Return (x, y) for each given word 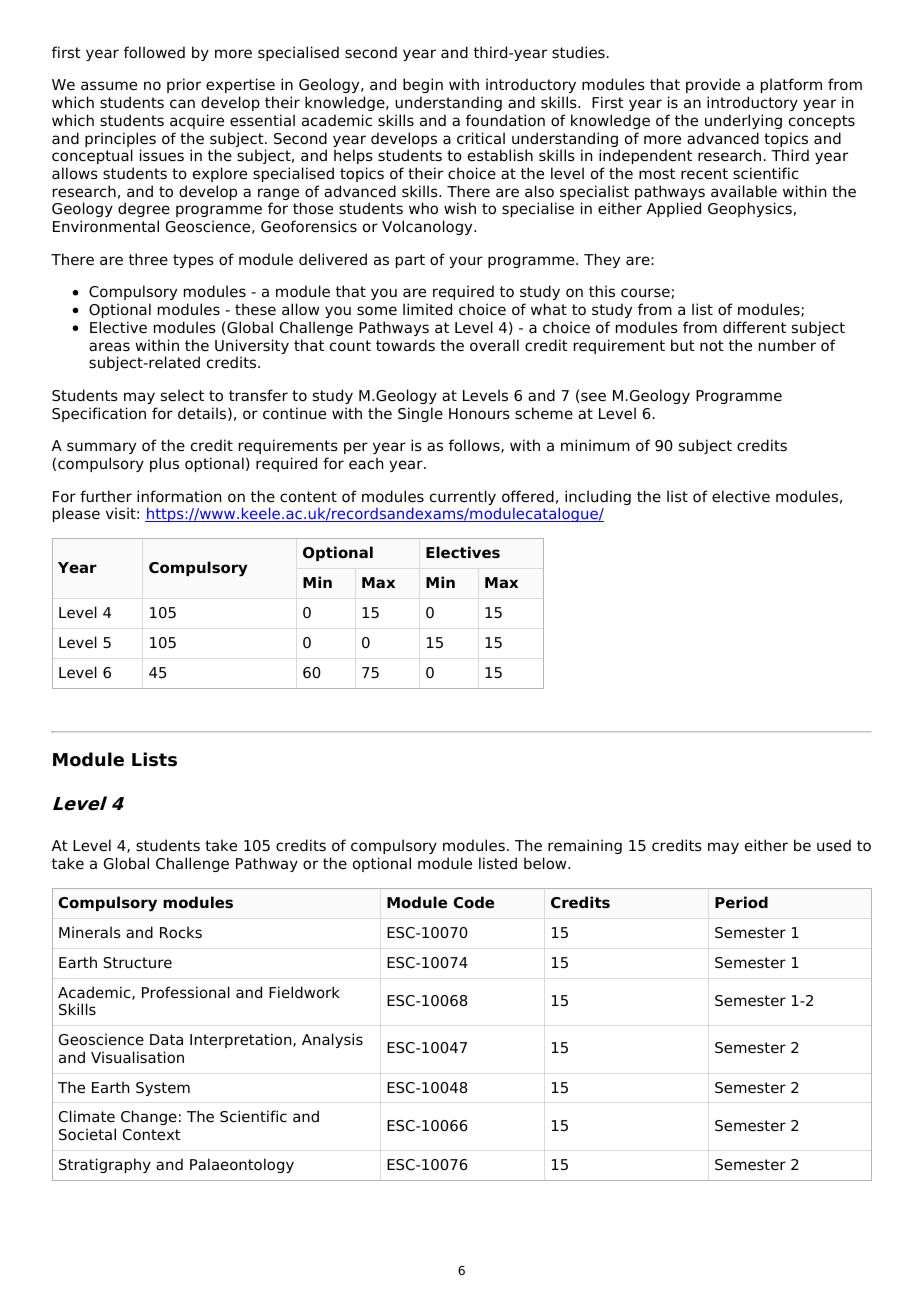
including (598, 497)
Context (152, 1135)
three (148, 259)
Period (741, 902)
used (834, 845)
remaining (585, 846)
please (76, 514)
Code (473, 902)
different (754, 327)
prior (184, 85)
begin (423, 85)
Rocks (181, 932)
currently (463, 497)
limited (427, 309)
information (179, 496)
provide (713, 85)
